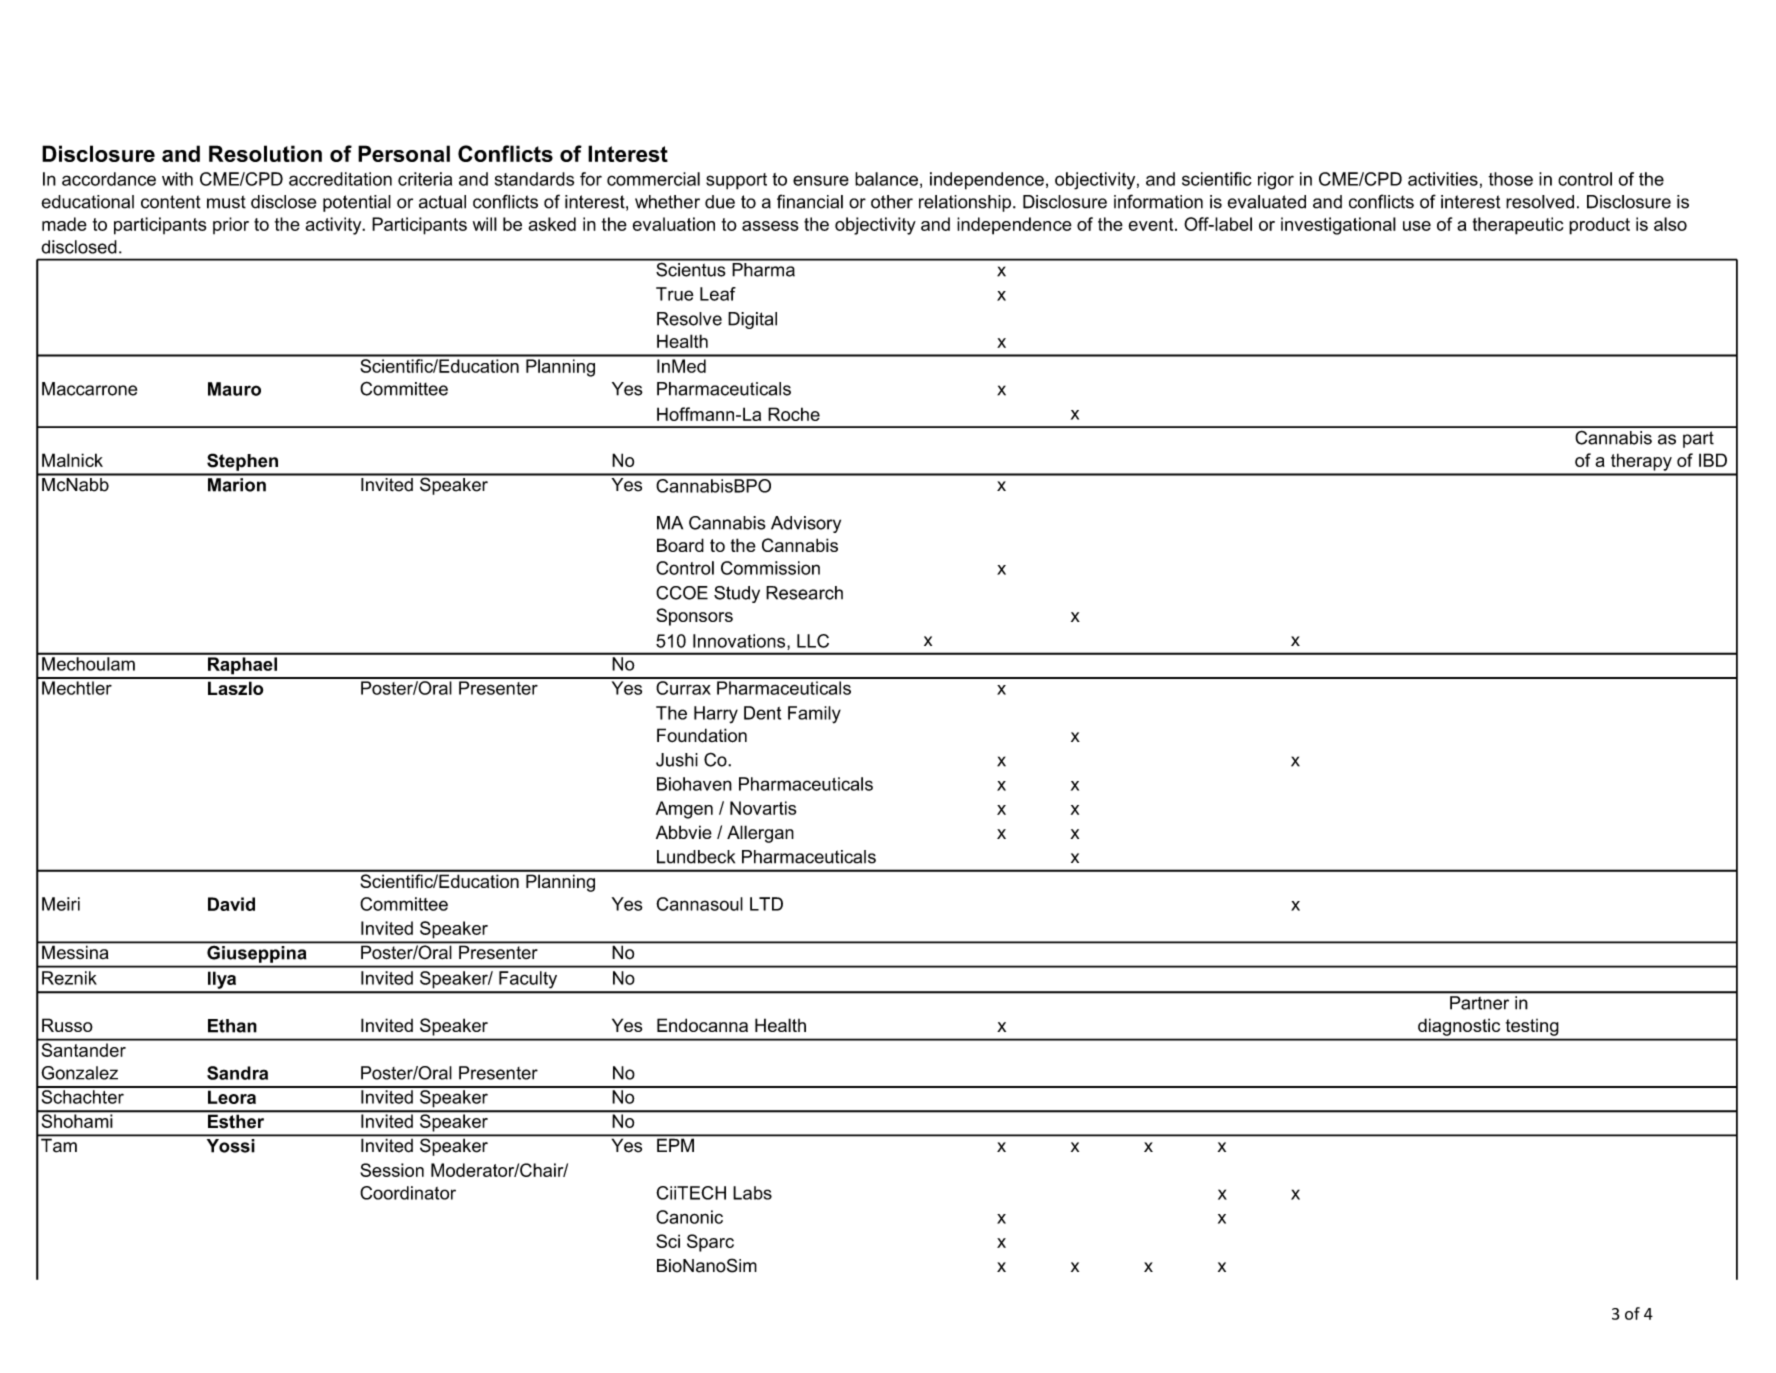 The width and height of the screenshot is (1776, 1373). What do you see at coordinates (408, 1193) in the screenshot?
I see `Coordinator` at bounding box center [408, 1193].
